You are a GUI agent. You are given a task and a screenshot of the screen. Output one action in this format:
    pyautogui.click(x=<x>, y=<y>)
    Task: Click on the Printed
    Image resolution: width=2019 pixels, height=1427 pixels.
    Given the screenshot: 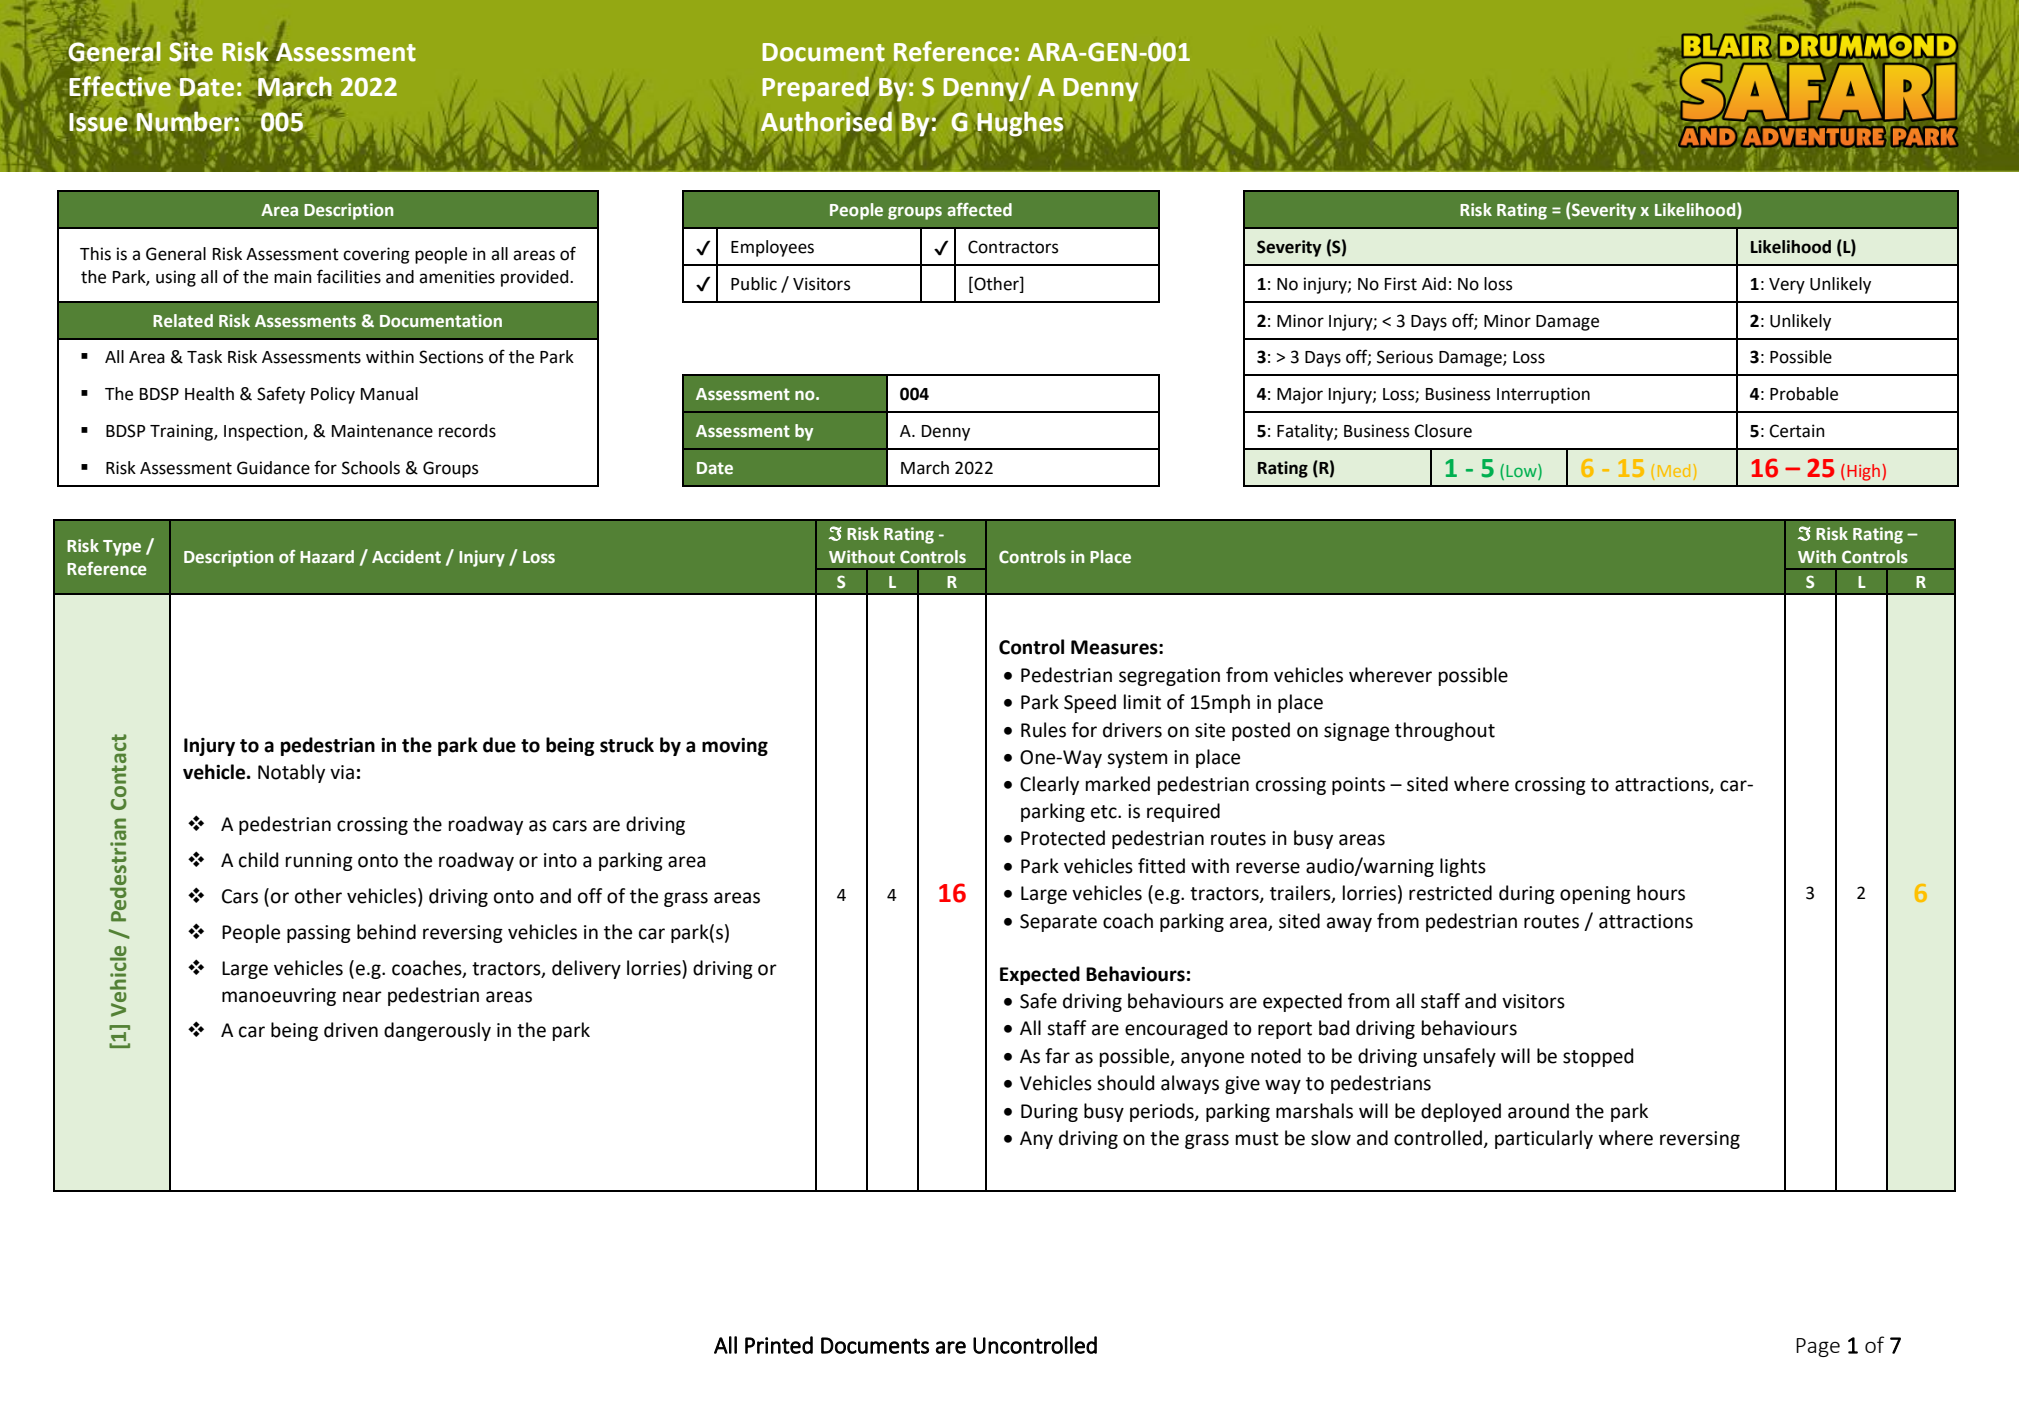 What is the action you would take?
    pyautogui.click(x=779, y=1345)
